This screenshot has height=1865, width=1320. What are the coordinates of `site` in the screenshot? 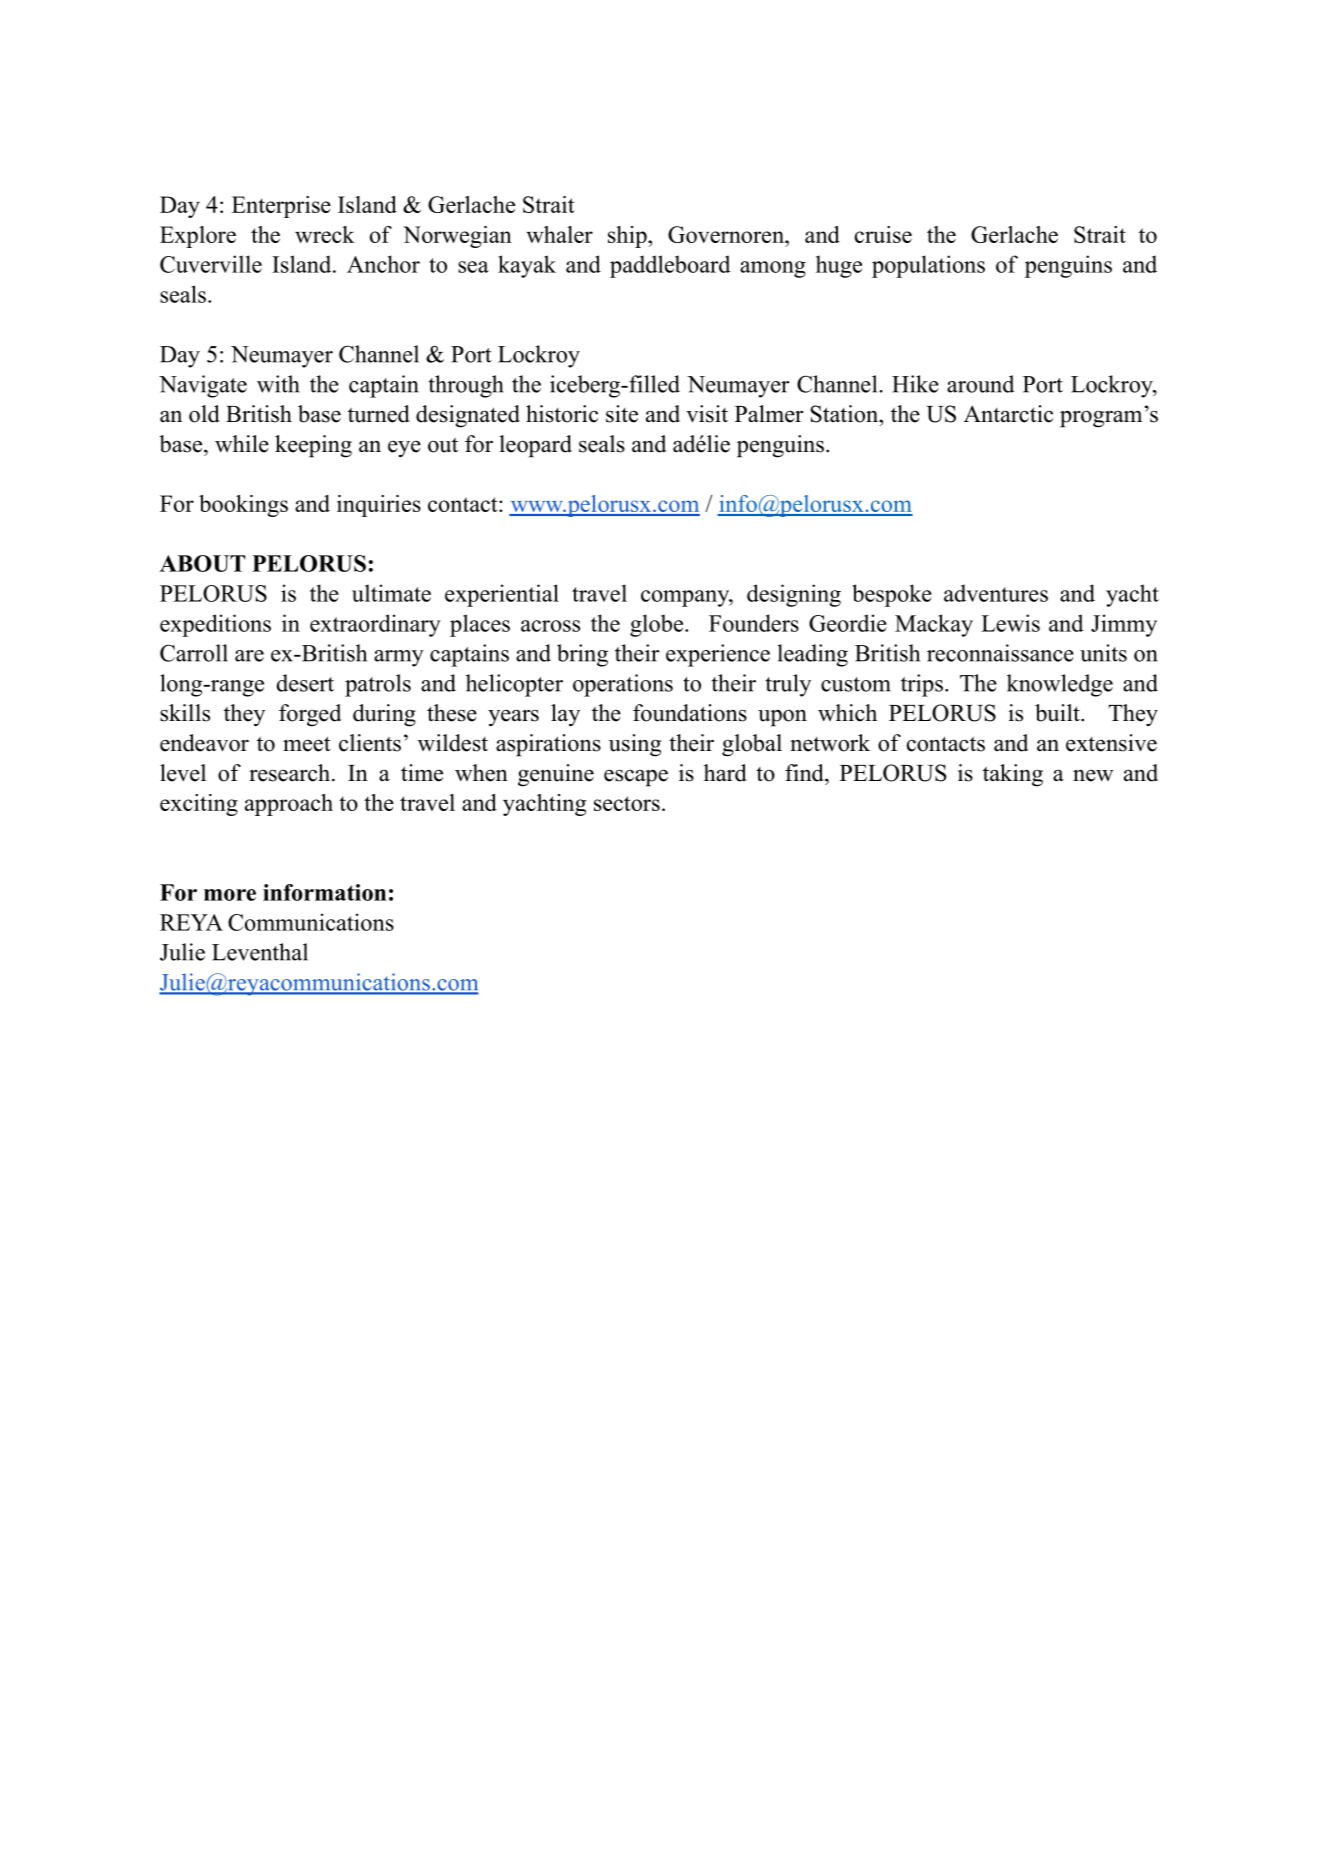 It's located at (622, 414).
